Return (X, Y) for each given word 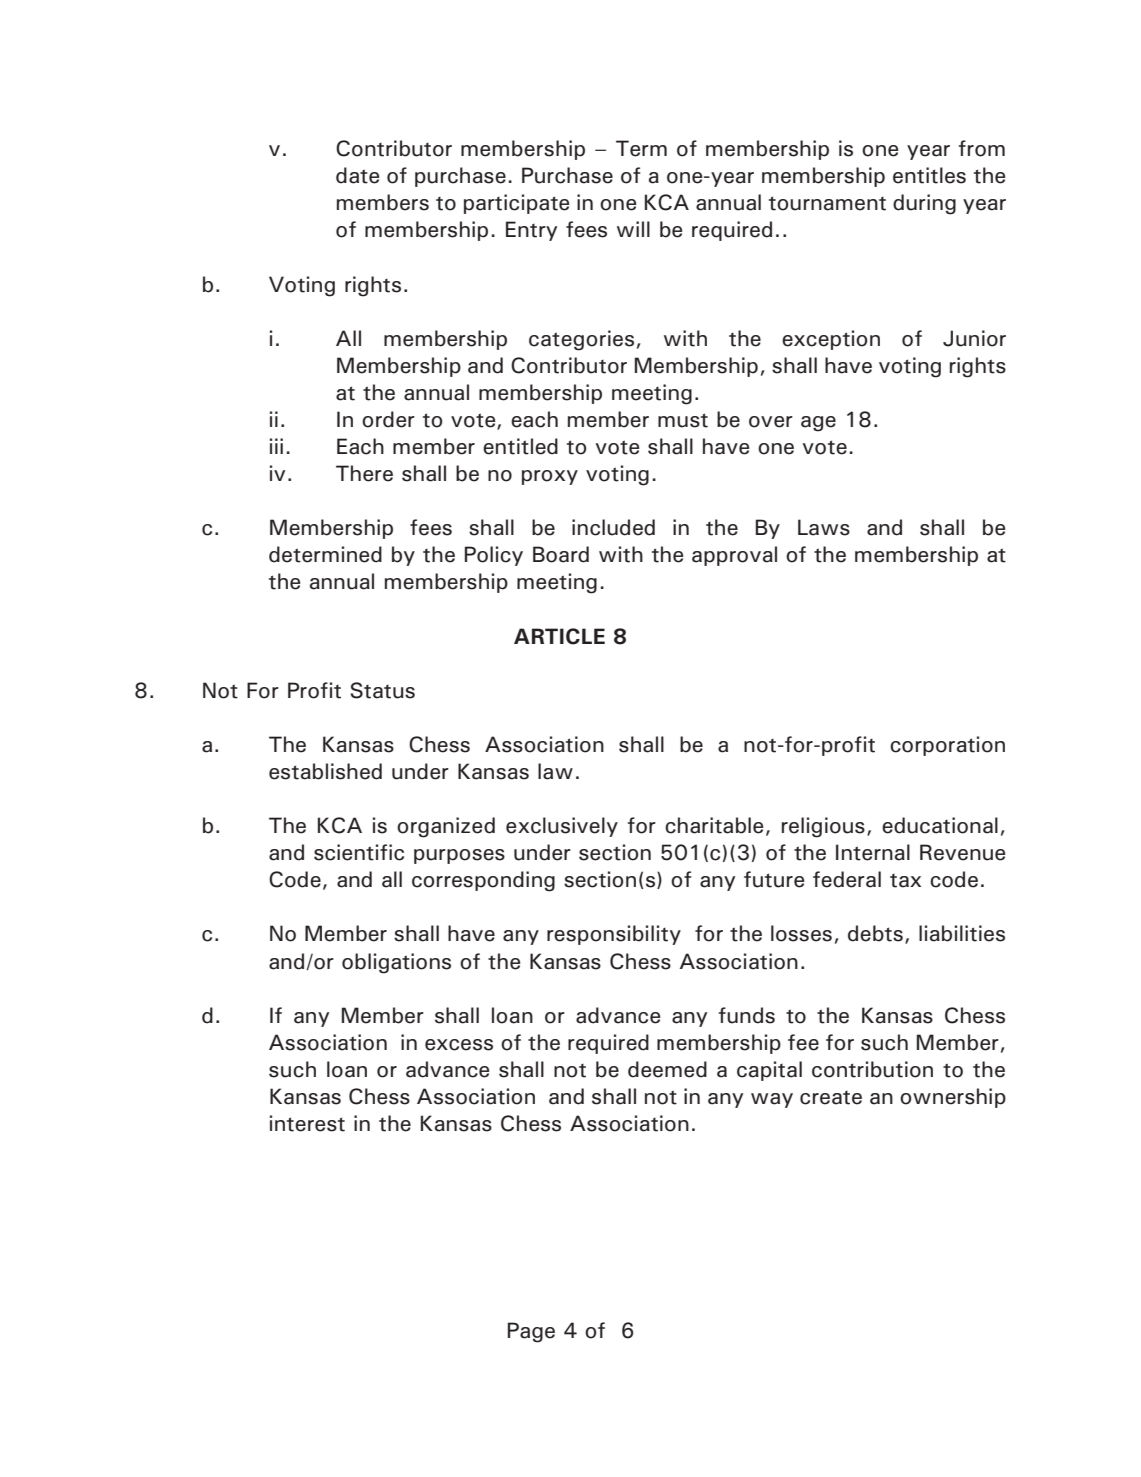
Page (531, 1332)
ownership (953, 1098)
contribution (872, 1069)
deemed (667, 1069)
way (772, 1100)
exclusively (562, 827)
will (633, 229)
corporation (947, 746)
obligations (396, 963)
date (357, 175)
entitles (929, 175)
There (364, 473)
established (325, 771)
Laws (824, 527)
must (683, 420)
